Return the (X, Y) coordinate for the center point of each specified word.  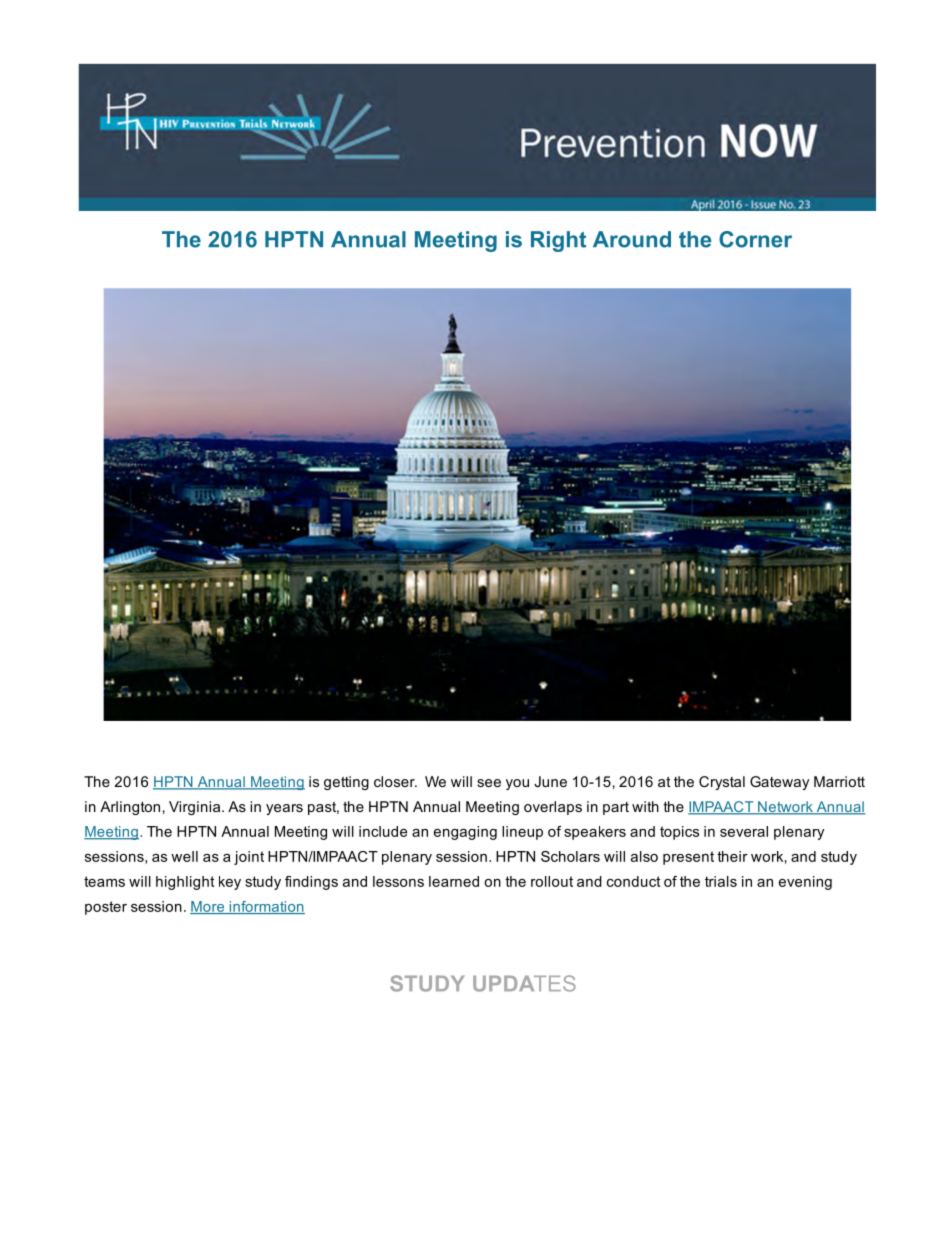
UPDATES (524, 983)
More (208, 907)
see (489, 783)
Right (558, 241)
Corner (755, 239)
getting (346, 783)
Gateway (779, 783)
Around (632, 239)
